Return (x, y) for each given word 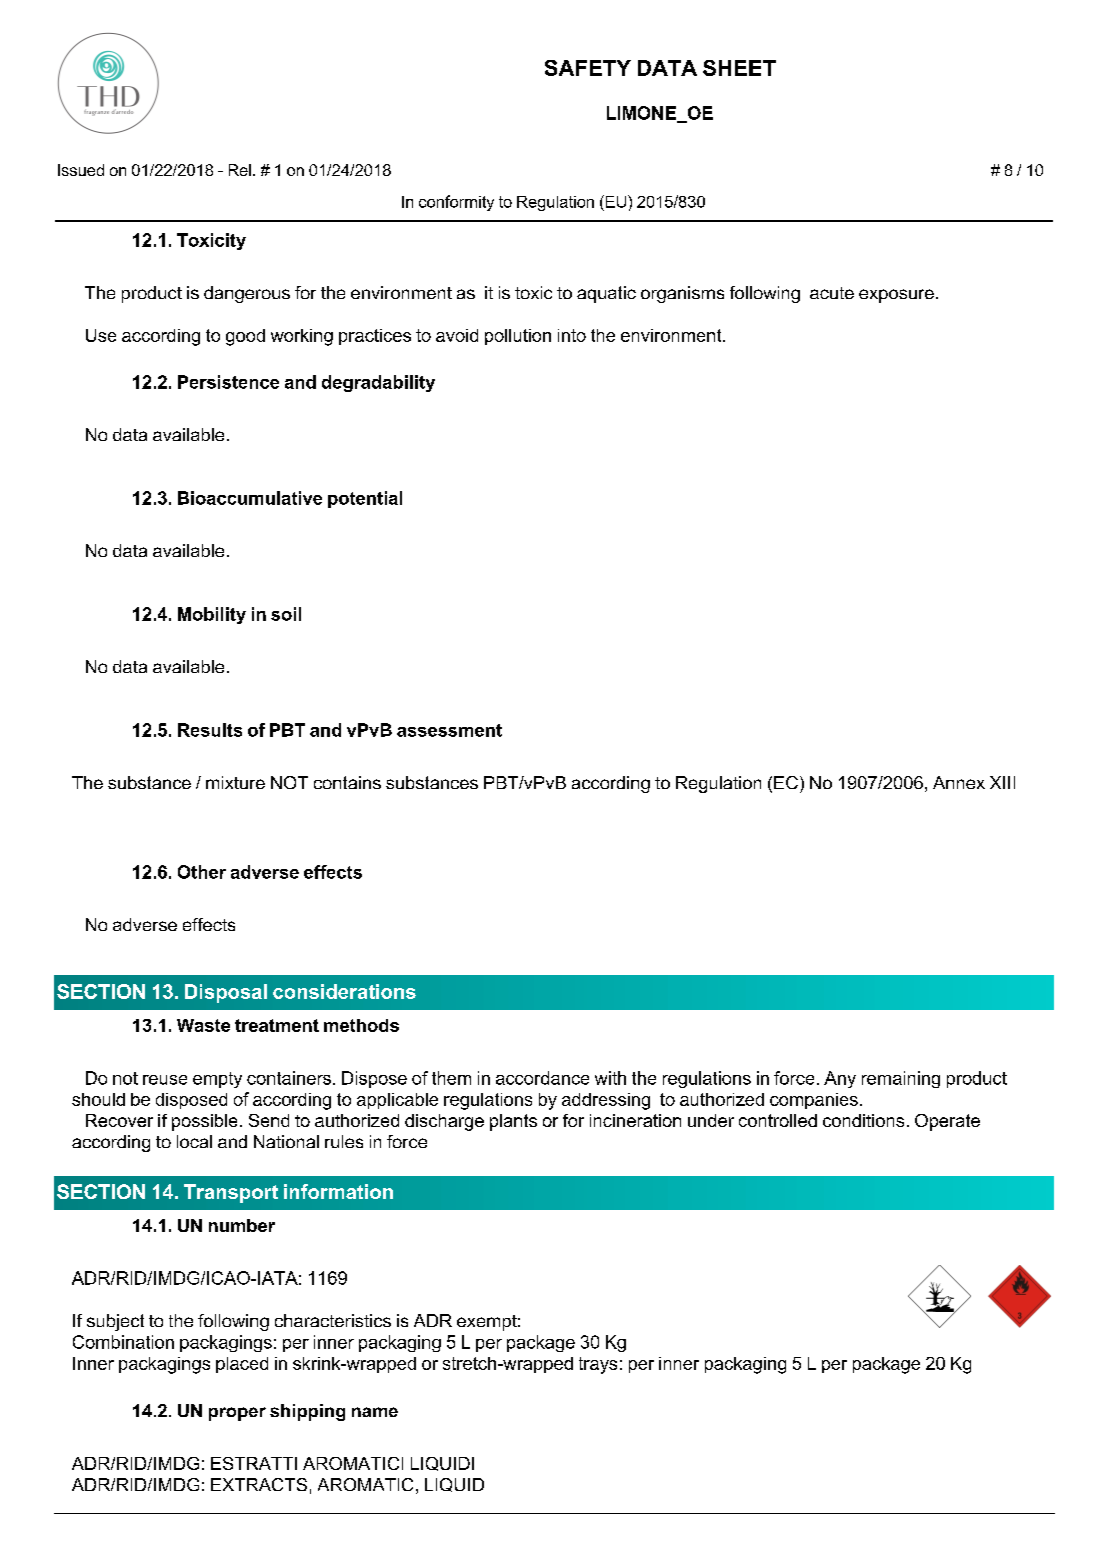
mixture (235, 782)
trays (598, 1365)
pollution (518, 337)
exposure (896, 296)
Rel (240, 170)
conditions (863, 1120)
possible (204, 1122)
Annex (959, 782)
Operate (947, 1122)
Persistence (228, 382)
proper (237, 1414)
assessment (449, 730)
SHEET (739, 68)
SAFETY (588, 68)
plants (513, 1122)
